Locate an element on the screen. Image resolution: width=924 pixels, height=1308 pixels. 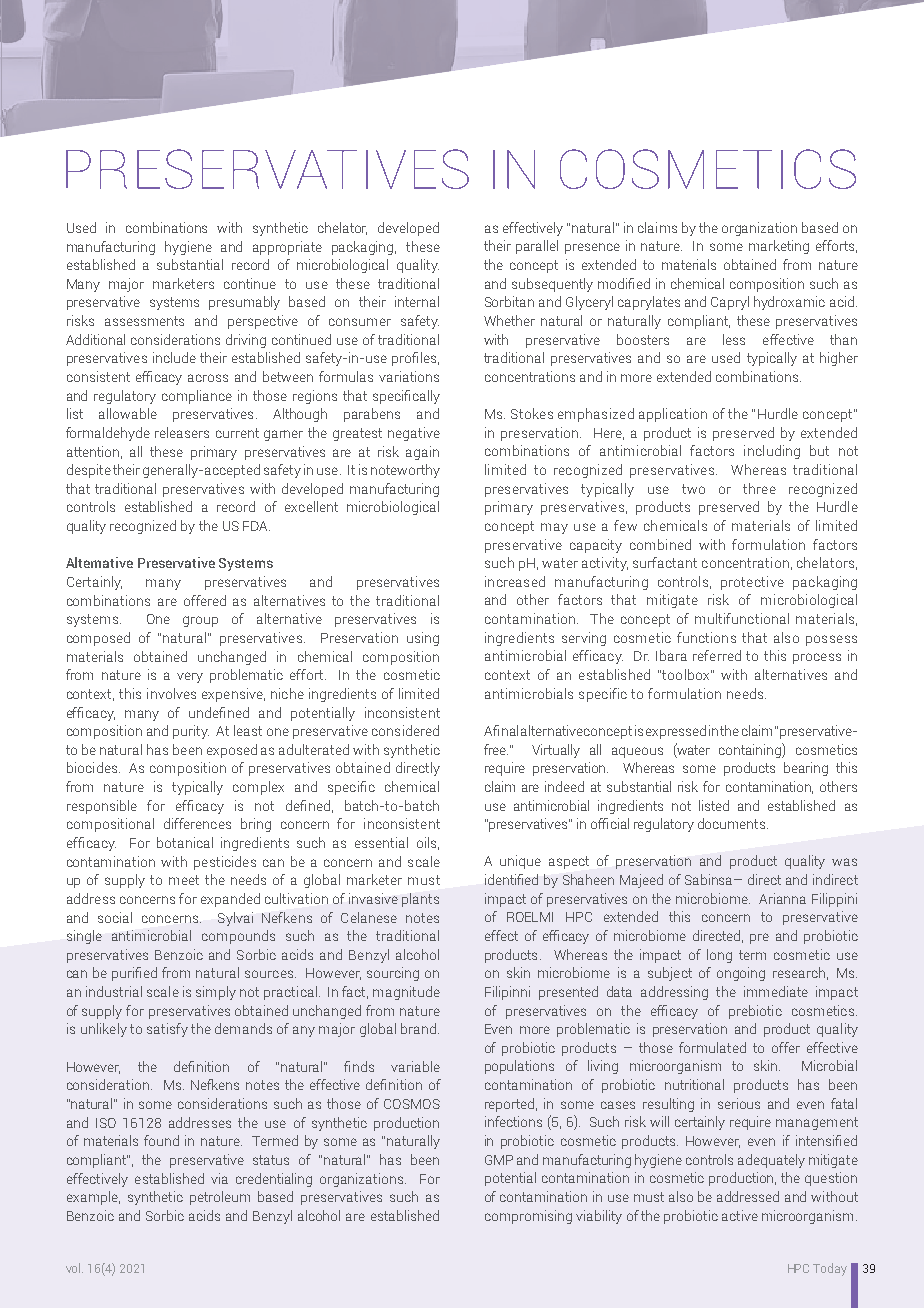
Arianna is located at coordinates (782, 898).
